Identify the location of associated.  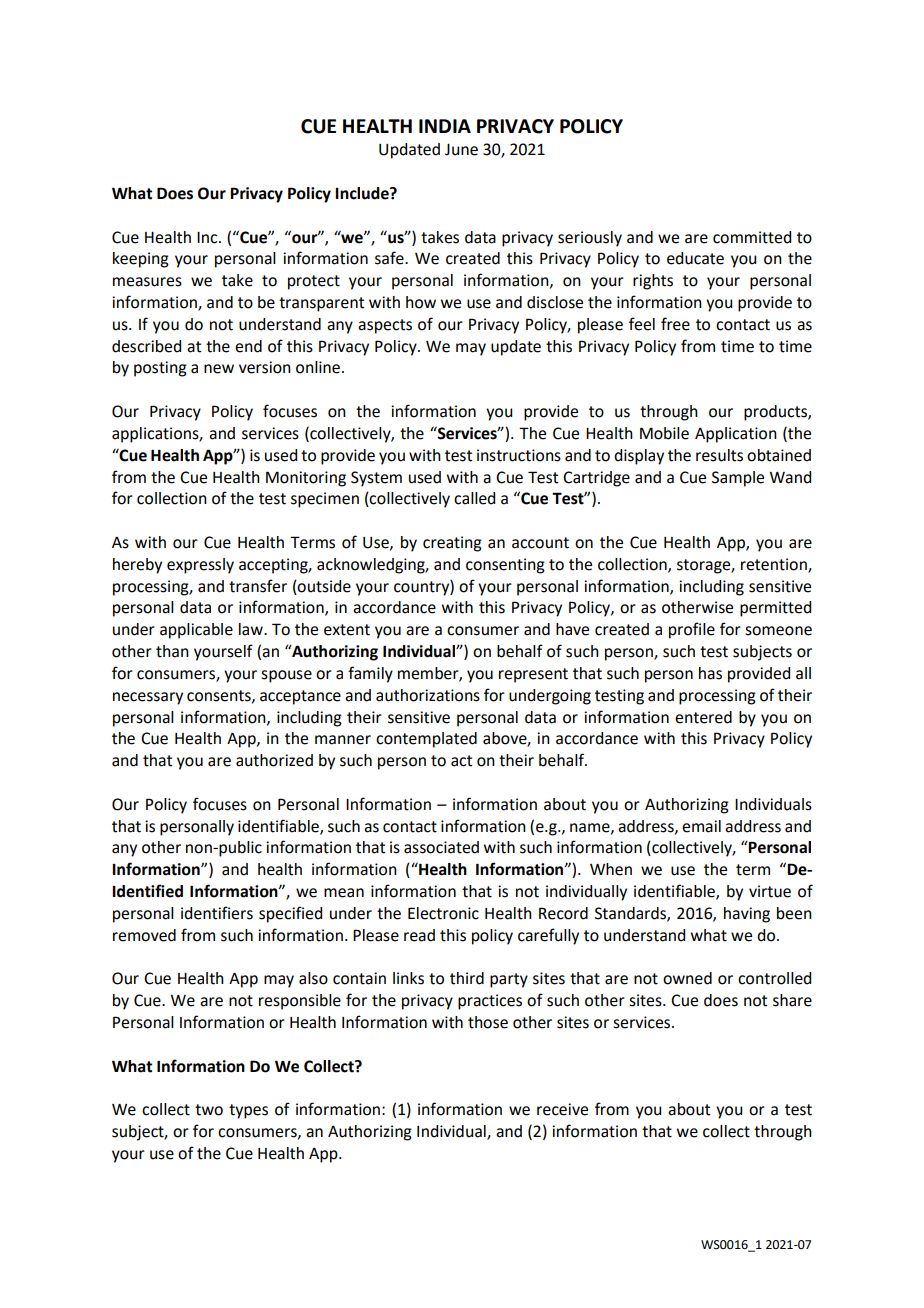
(441, 847).
